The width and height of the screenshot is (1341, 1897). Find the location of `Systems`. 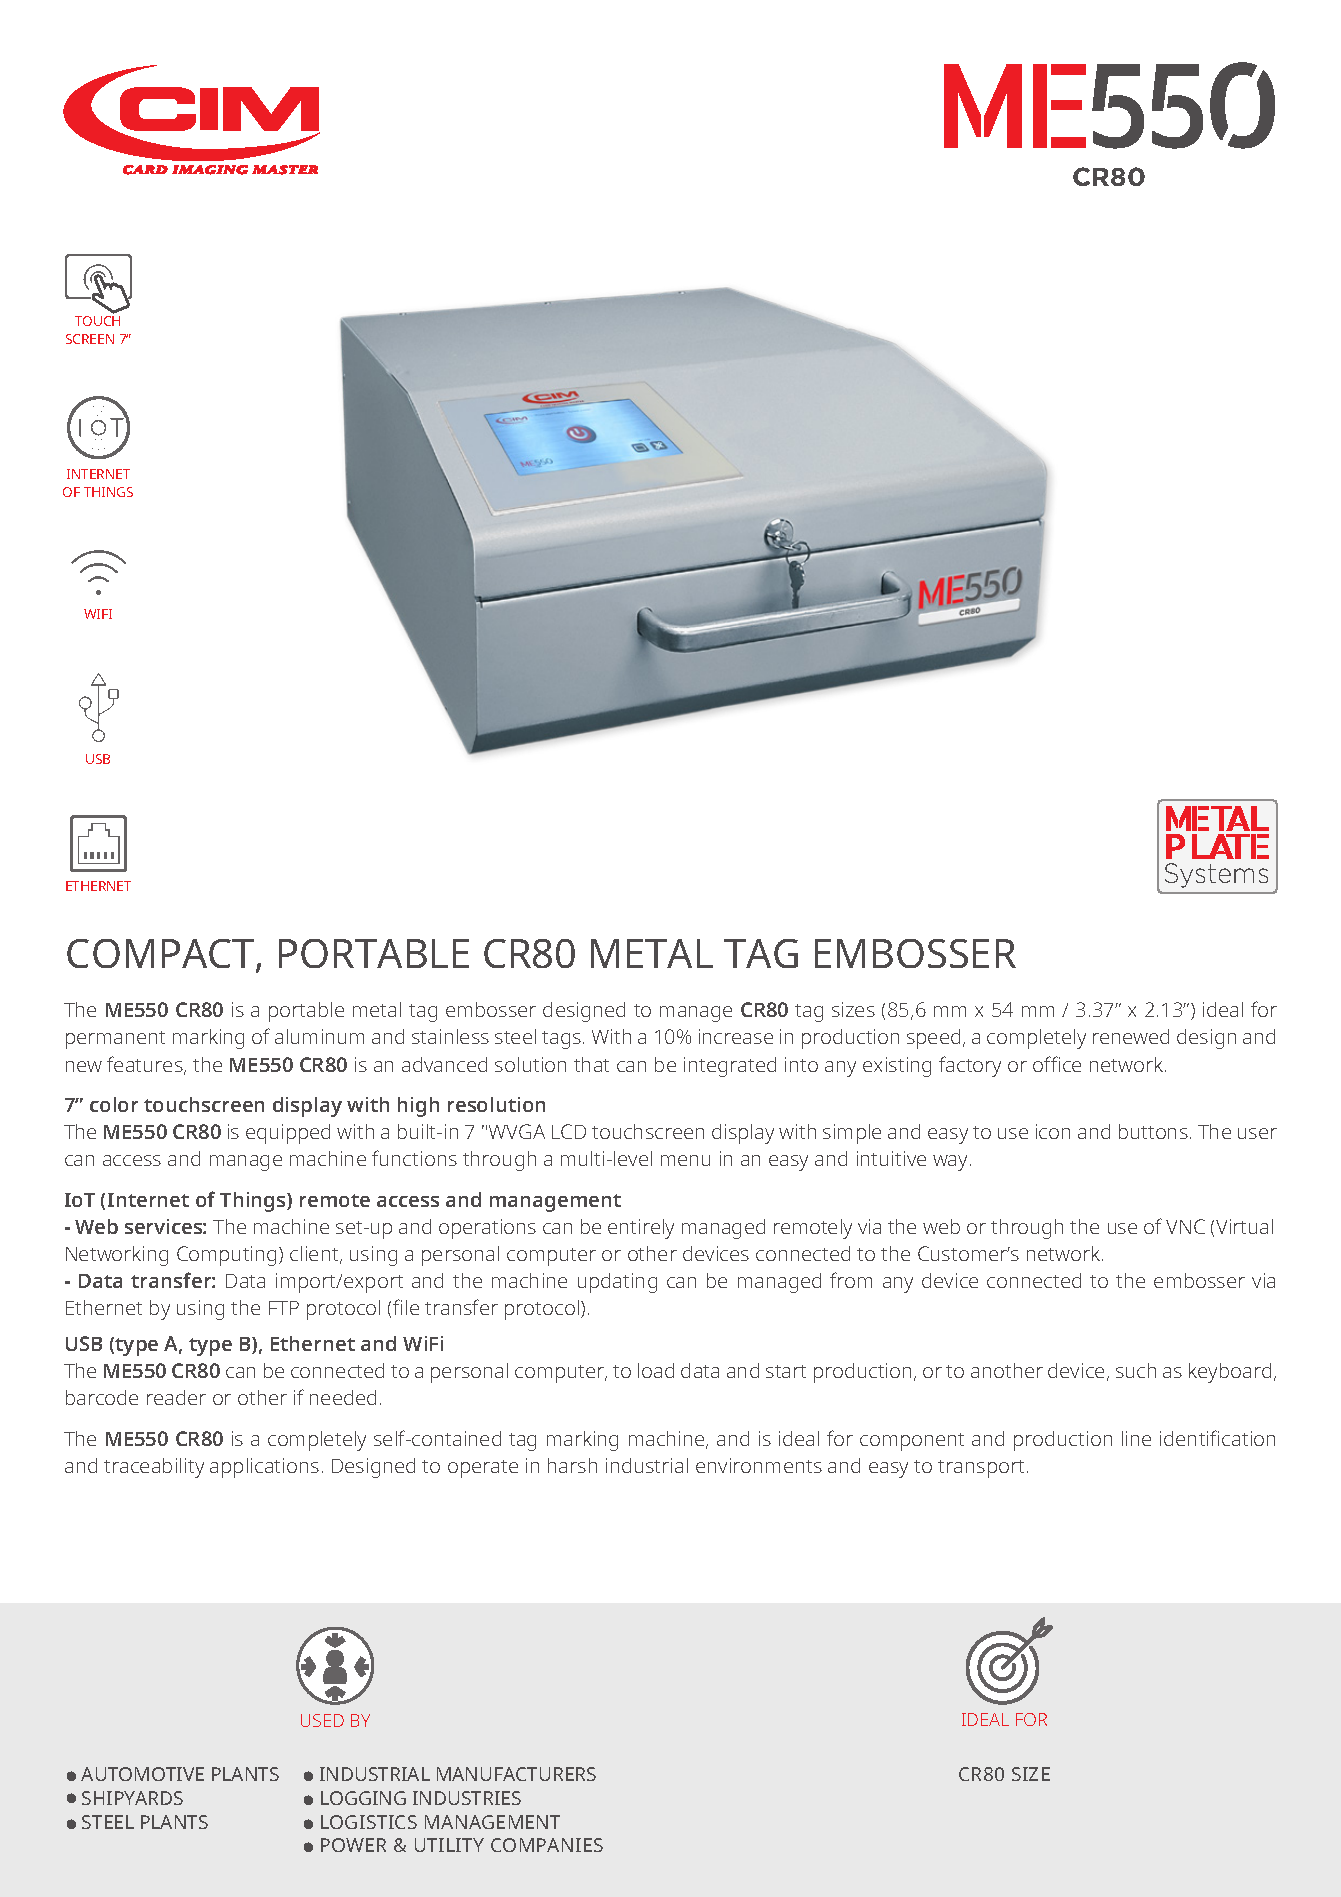

Systems is located at coordinates (1216, 875).
